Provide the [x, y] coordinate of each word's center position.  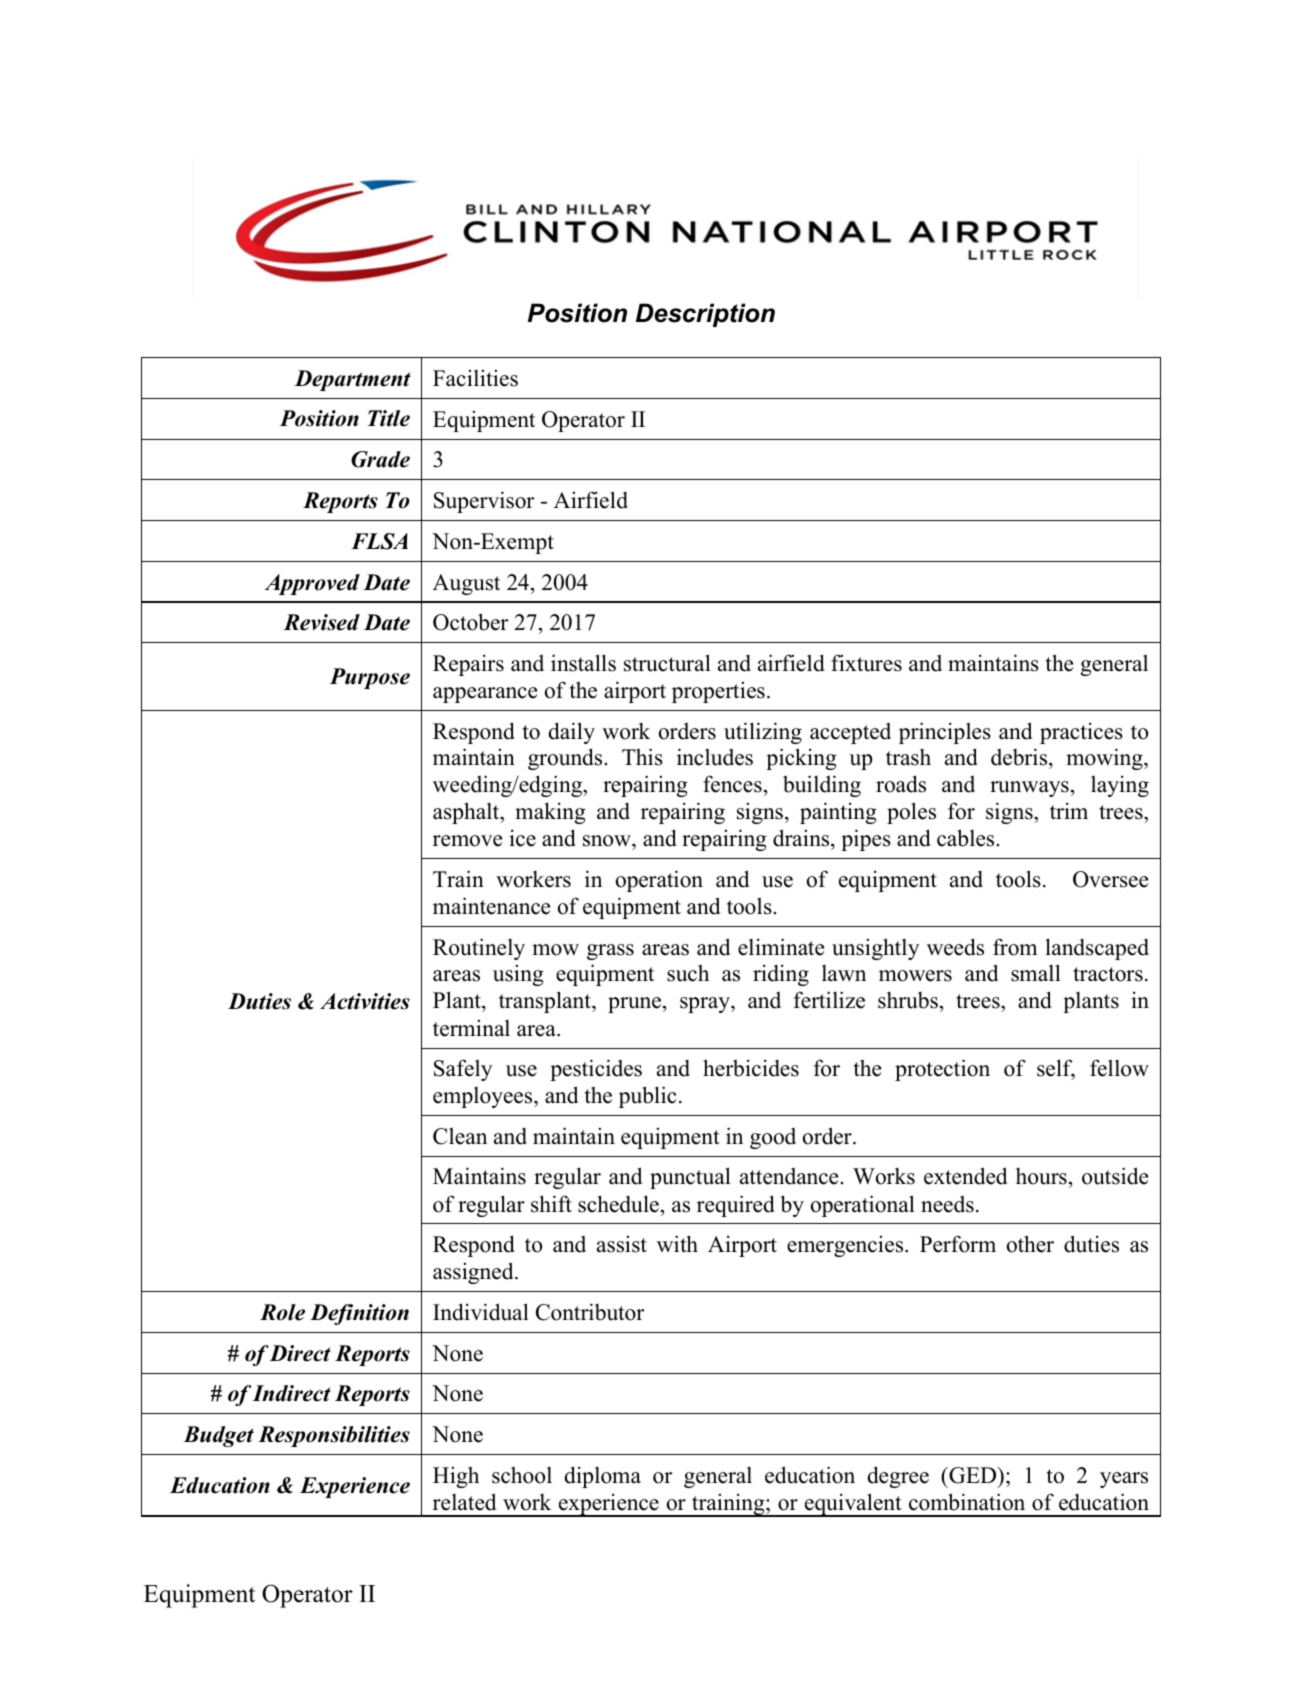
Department [352, 380]
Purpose [370, 678]
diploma [602, 1477]
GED [973, 1475]
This [642, 757]
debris [1020, 758]
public [648, 1097]
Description [705, 315]
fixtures [866, 663]
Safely [463, 1070]
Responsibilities [334, 1436]
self [1056, 1069]
